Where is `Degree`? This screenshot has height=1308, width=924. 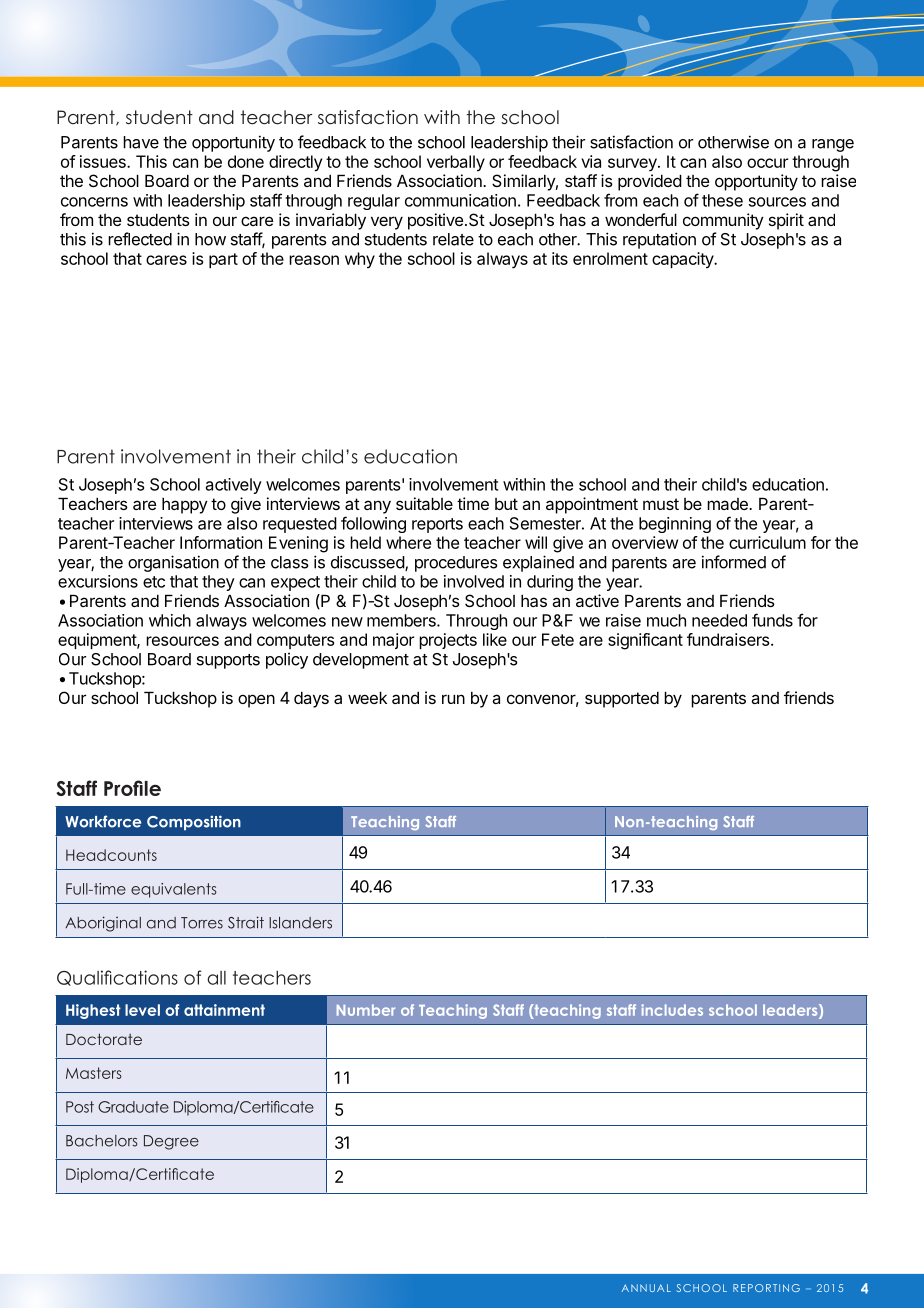
Degree is located at coordinates (171, 1142).
